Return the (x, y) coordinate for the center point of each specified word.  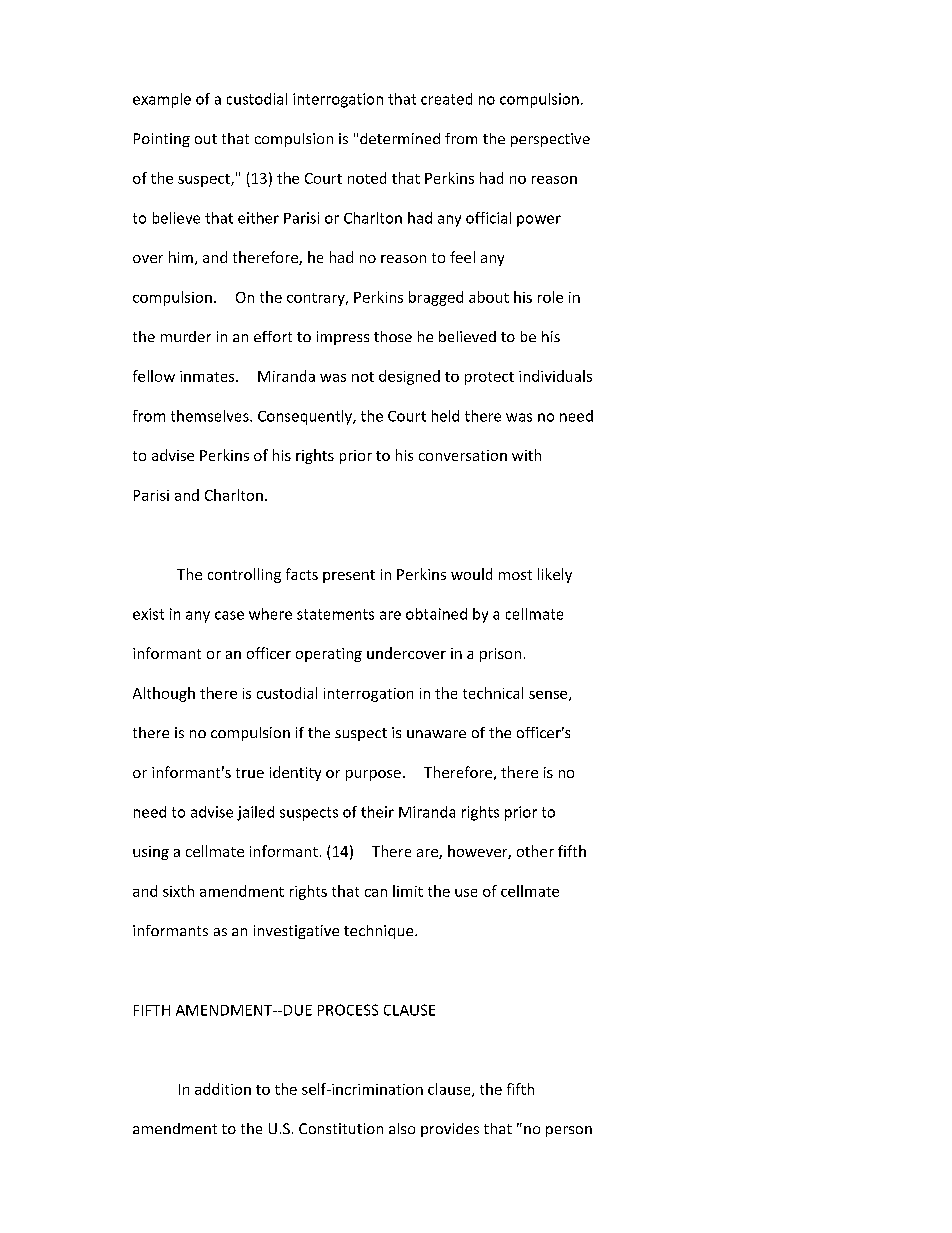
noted (367, 178)
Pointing (162, 140)
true (250, 773)
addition (223, 1089)
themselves (211, 416)
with (526, 455)
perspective (550, 140)
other (535, 851)
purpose (373, 775)
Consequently (306, 417)
